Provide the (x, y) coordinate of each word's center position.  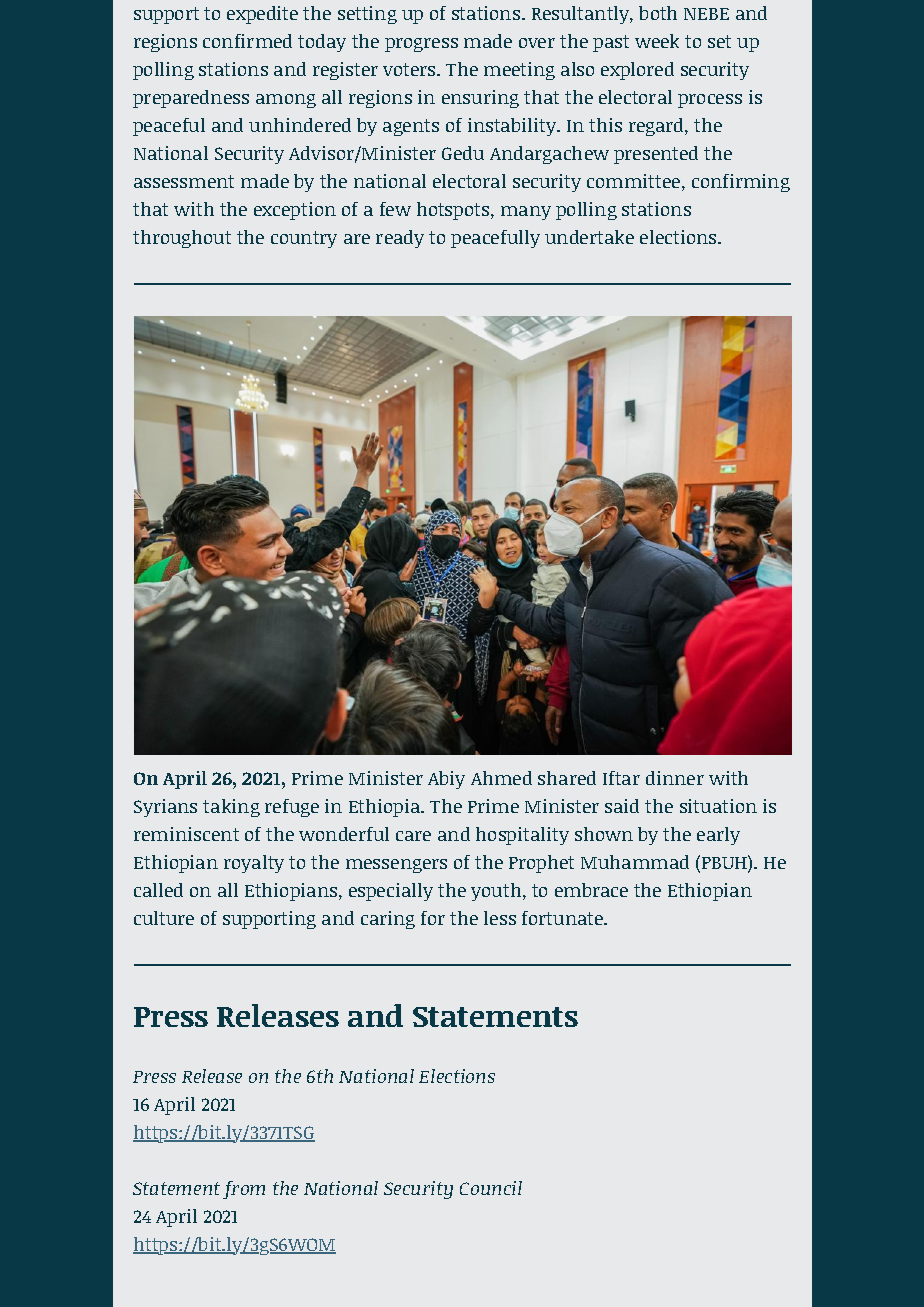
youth (497, 892)
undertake (589, 237)
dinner (675, 778)
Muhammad (635, 862)
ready (400, 239)
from (244, 1190)
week (657, 41)
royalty (254, 864)
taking (231, 808)
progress (421, 45)
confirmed (247, 41)
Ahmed (501, 778)
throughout (182, 239)
